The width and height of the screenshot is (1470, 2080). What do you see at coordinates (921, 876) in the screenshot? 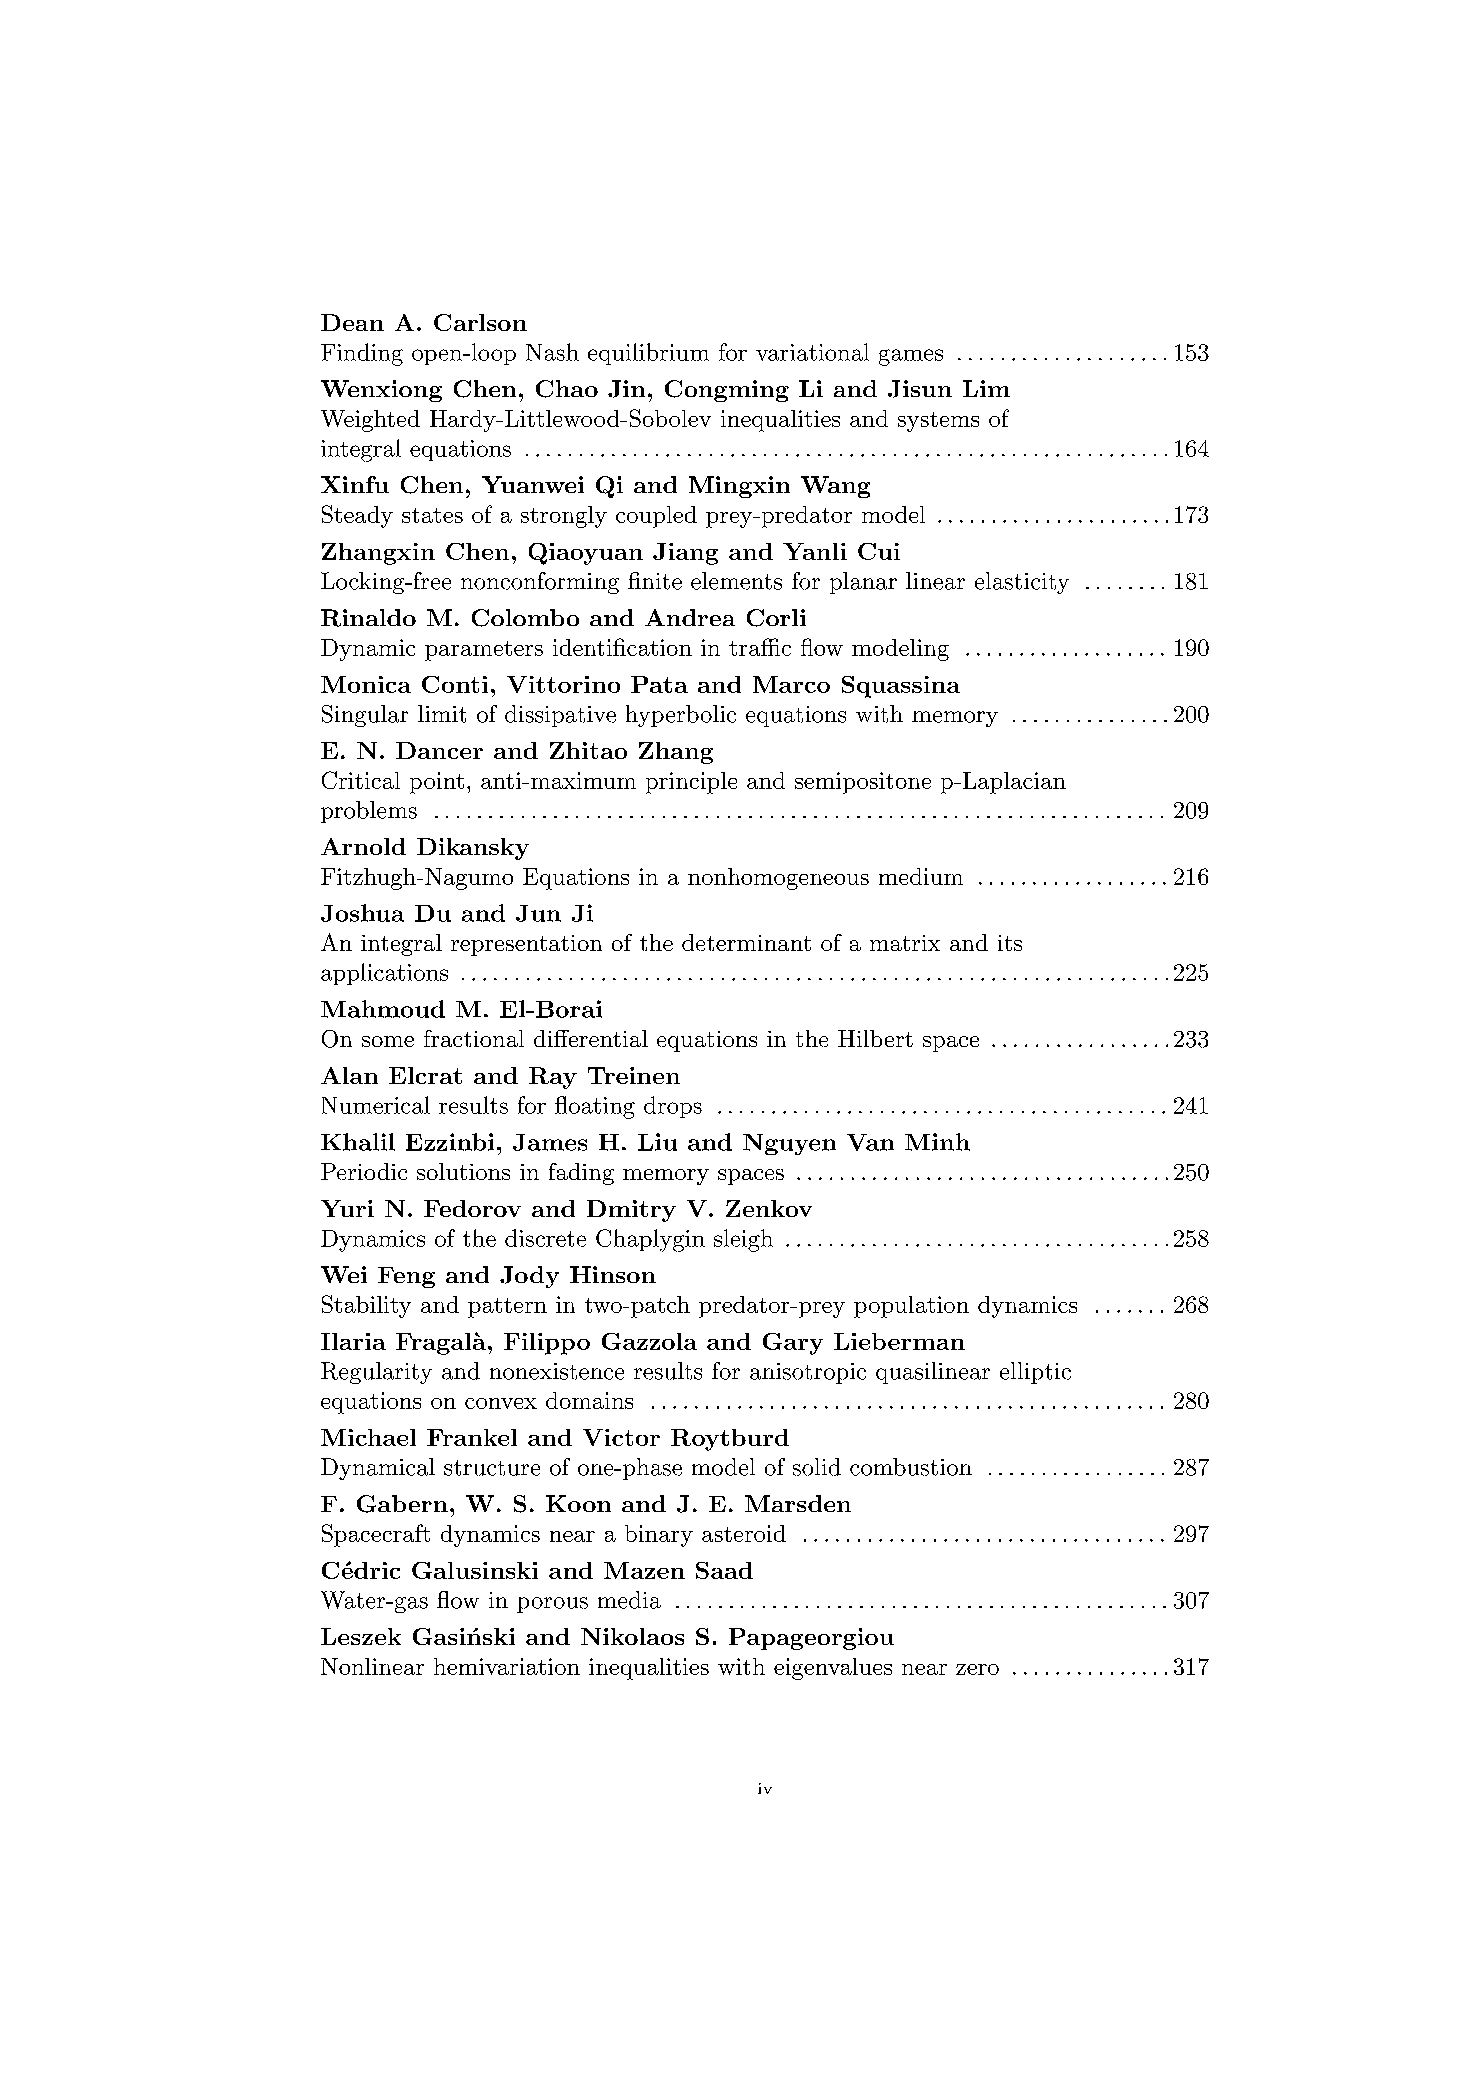
I see `medium` at bounding box center [921, 876].
